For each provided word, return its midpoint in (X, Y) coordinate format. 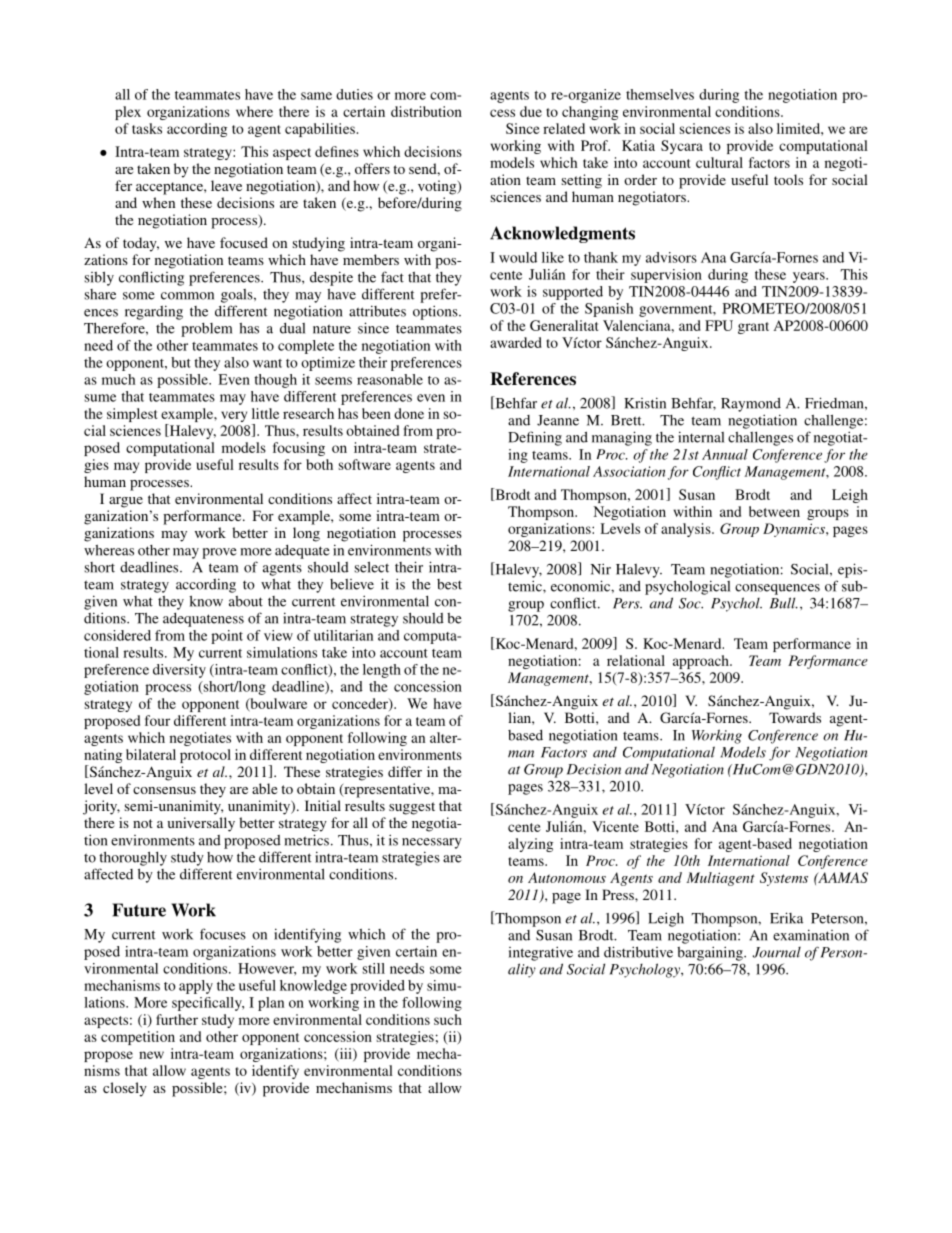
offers (372, 168)
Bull (784, 603)
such (448, 1019)
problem (206, 330)
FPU (719, 325)
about (246, 601)
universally (201, 824)
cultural (719, 162)
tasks (147, 128)
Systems (784, 879)
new (151, 1055)
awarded (516, 342)
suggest (412, 808)
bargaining (711, 953)
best (449, 584)
